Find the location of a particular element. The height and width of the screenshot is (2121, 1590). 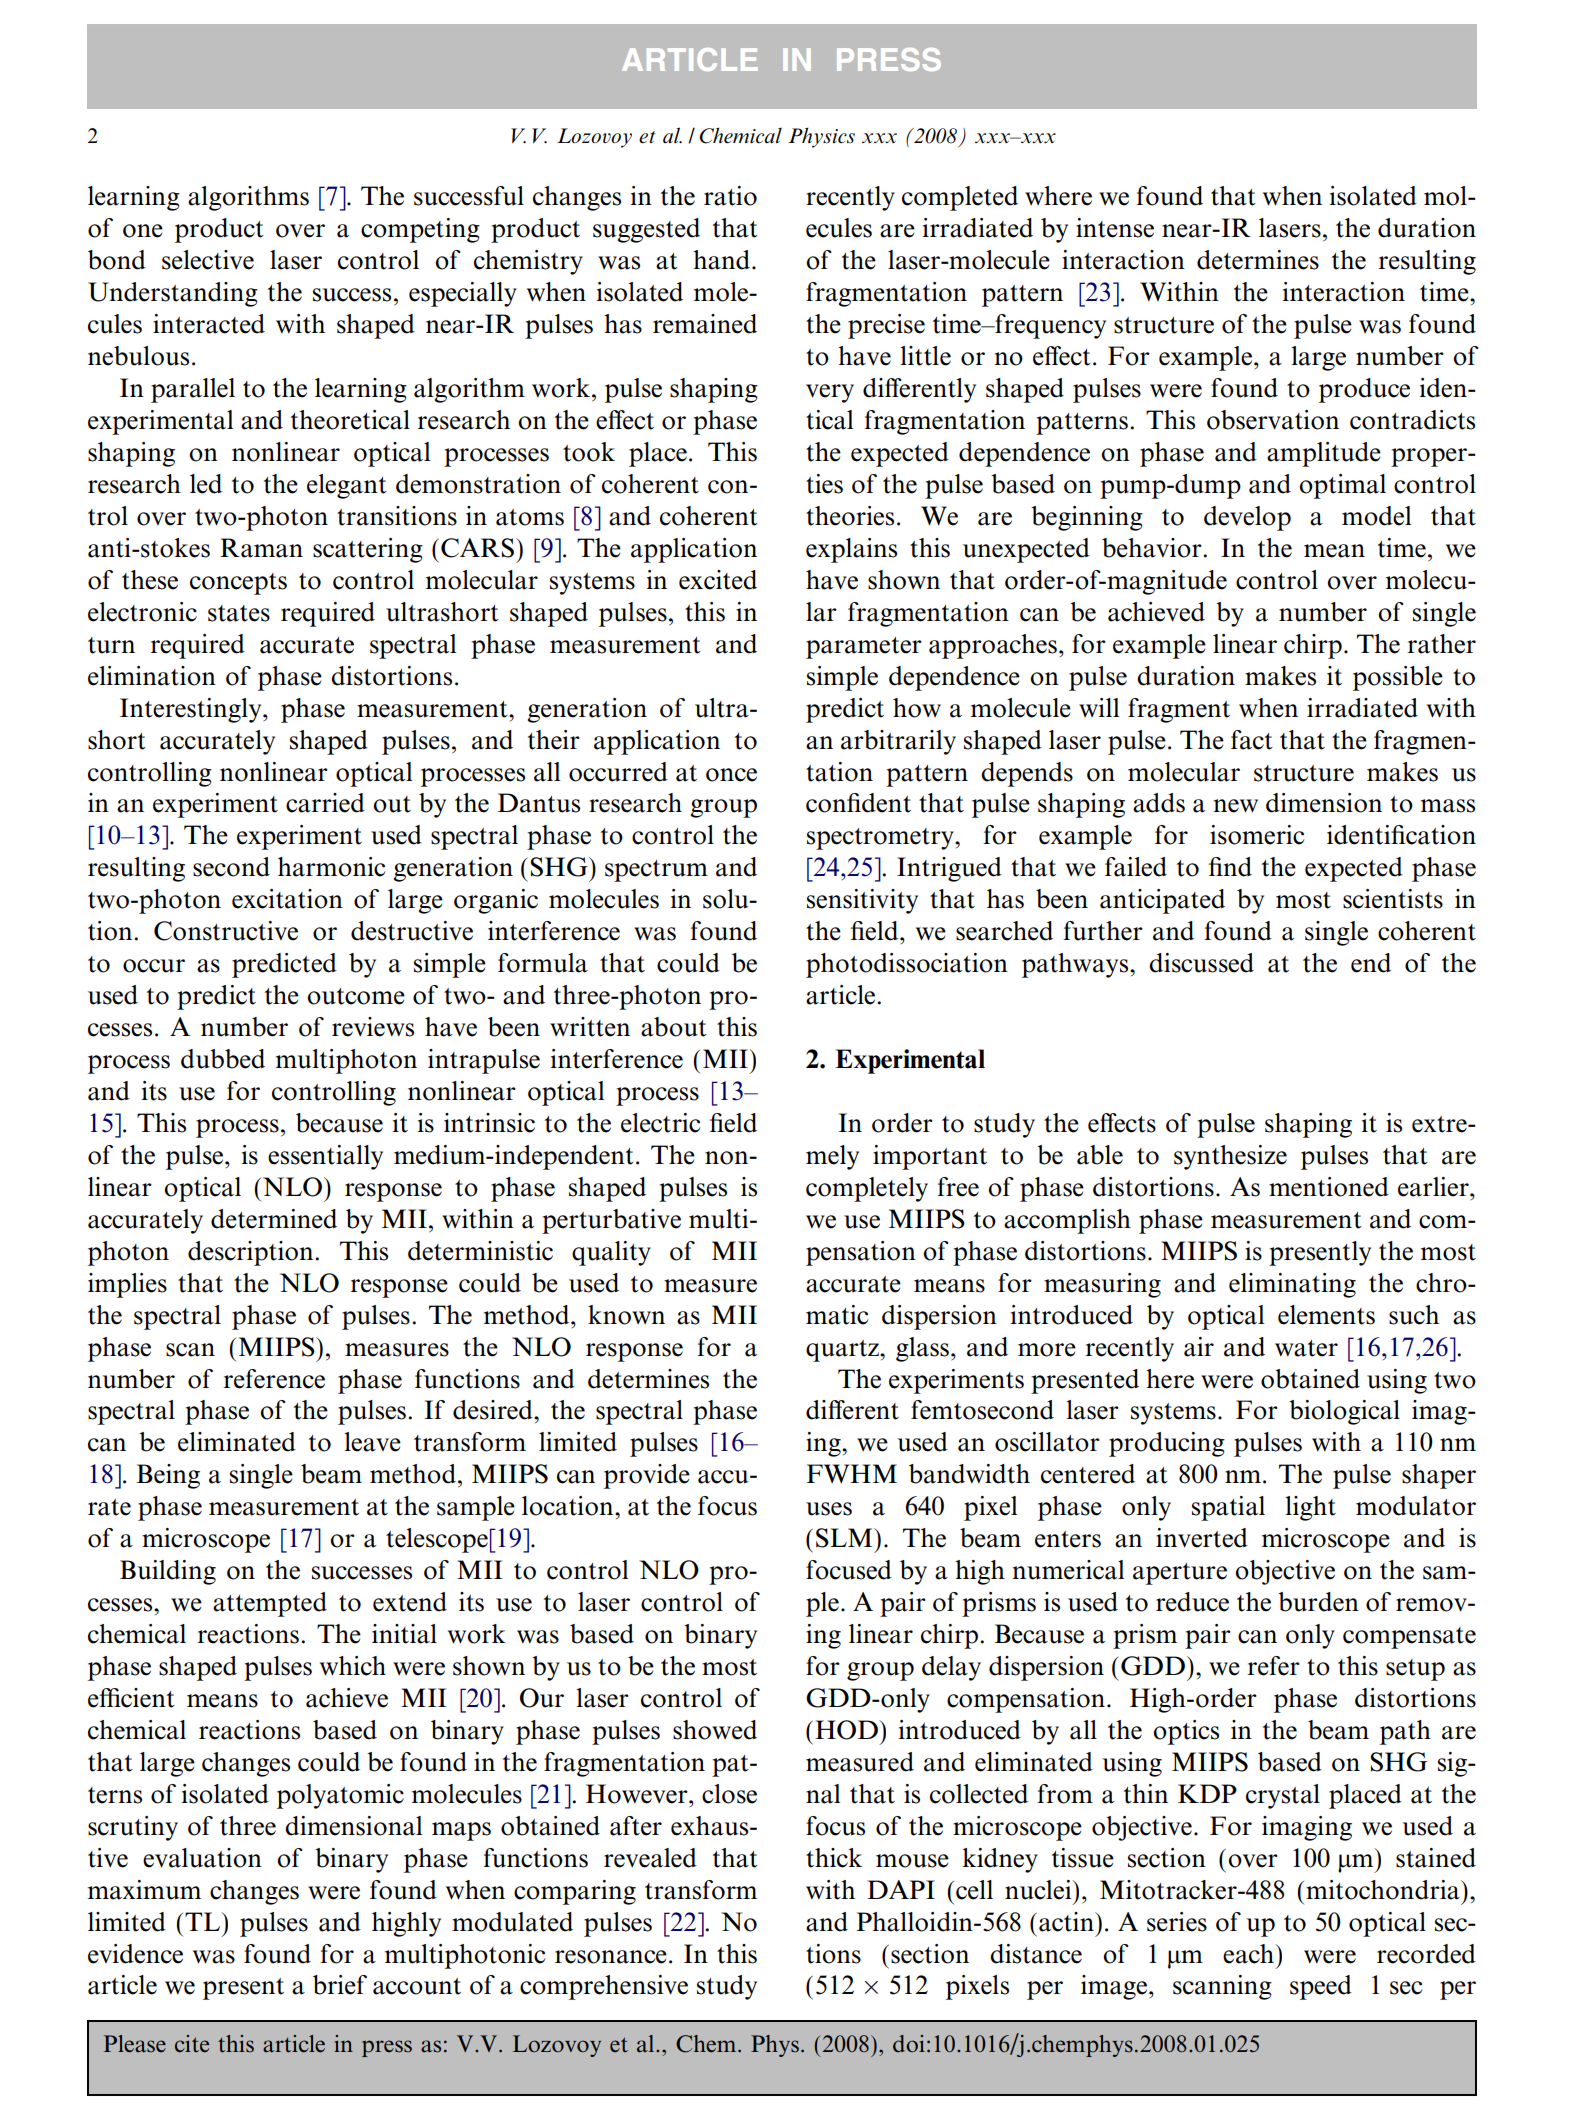

SLM is located at coordinates (845, 1538).
